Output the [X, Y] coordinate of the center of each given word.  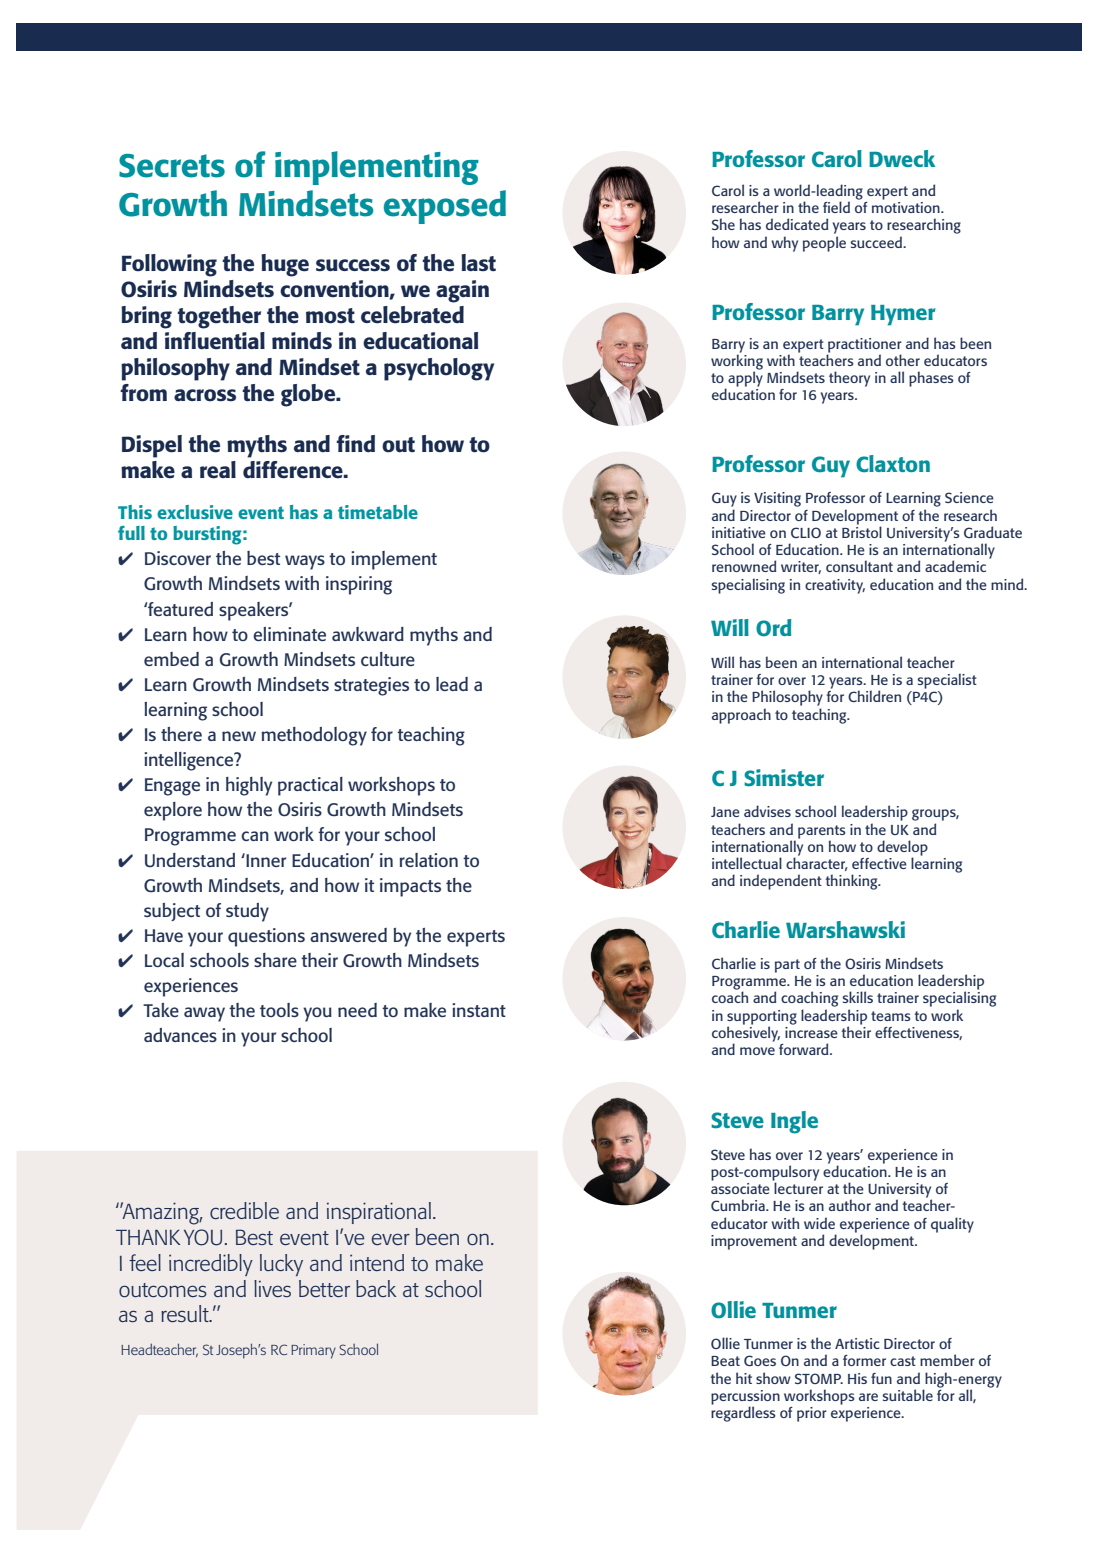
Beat [725, 1361]
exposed [445, 207]
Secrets [172, 166]
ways [305, 562]
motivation [907, 207]
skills [857, 997]
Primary [313, 1351]
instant [479, 1010]
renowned [744, 566]
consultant [859, 566]
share [275, 960]
